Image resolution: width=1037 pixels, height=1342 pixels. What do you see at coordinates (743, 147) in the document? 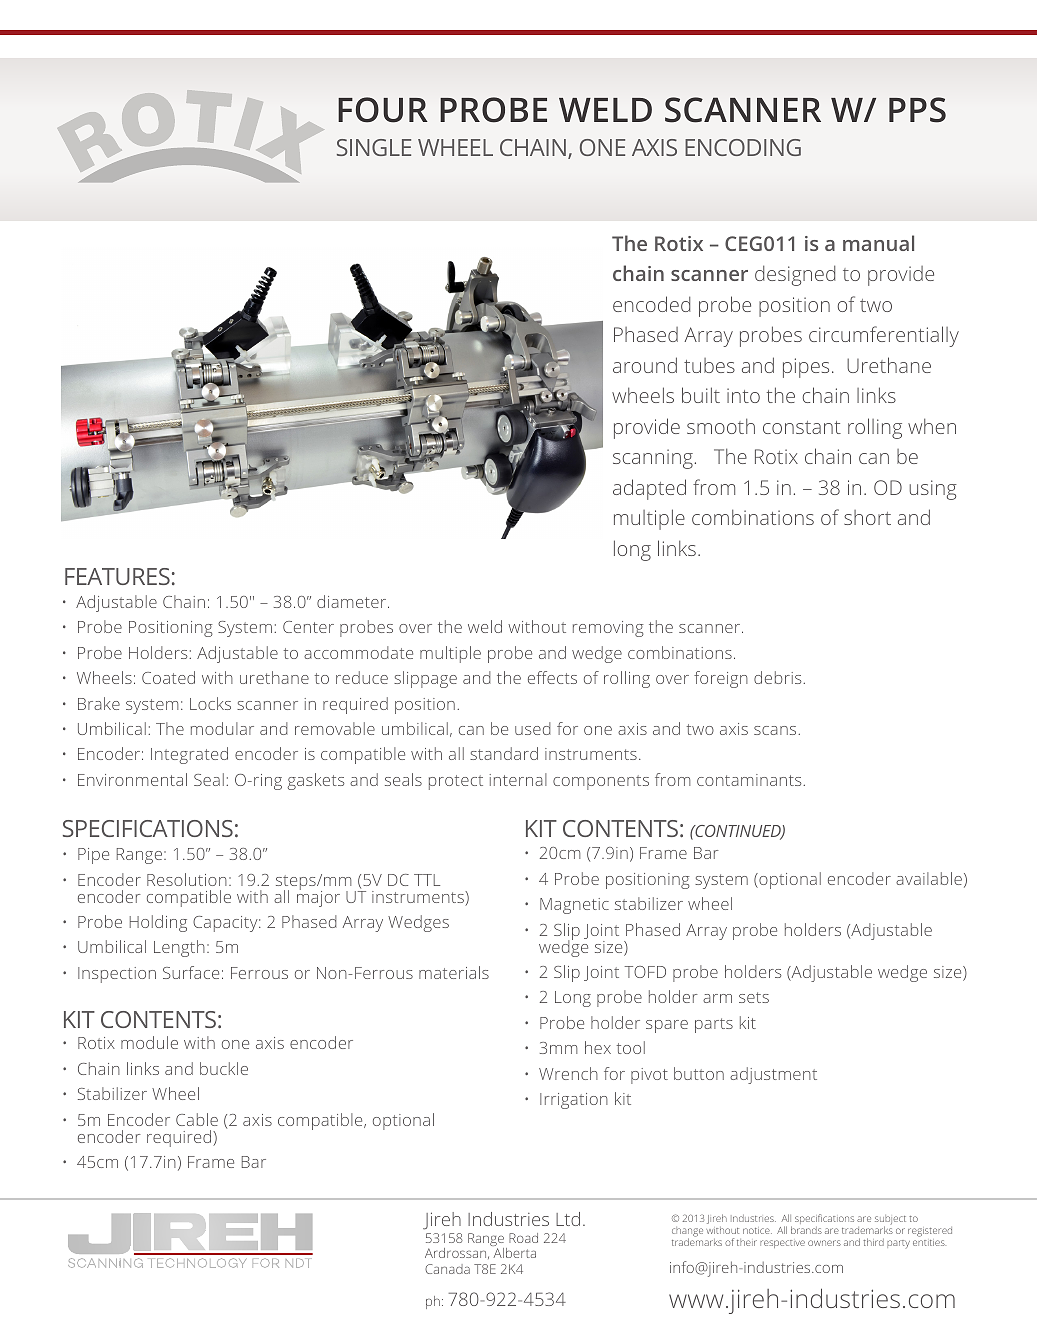
I see `ENCODING` at bounding box center [743, 147].
